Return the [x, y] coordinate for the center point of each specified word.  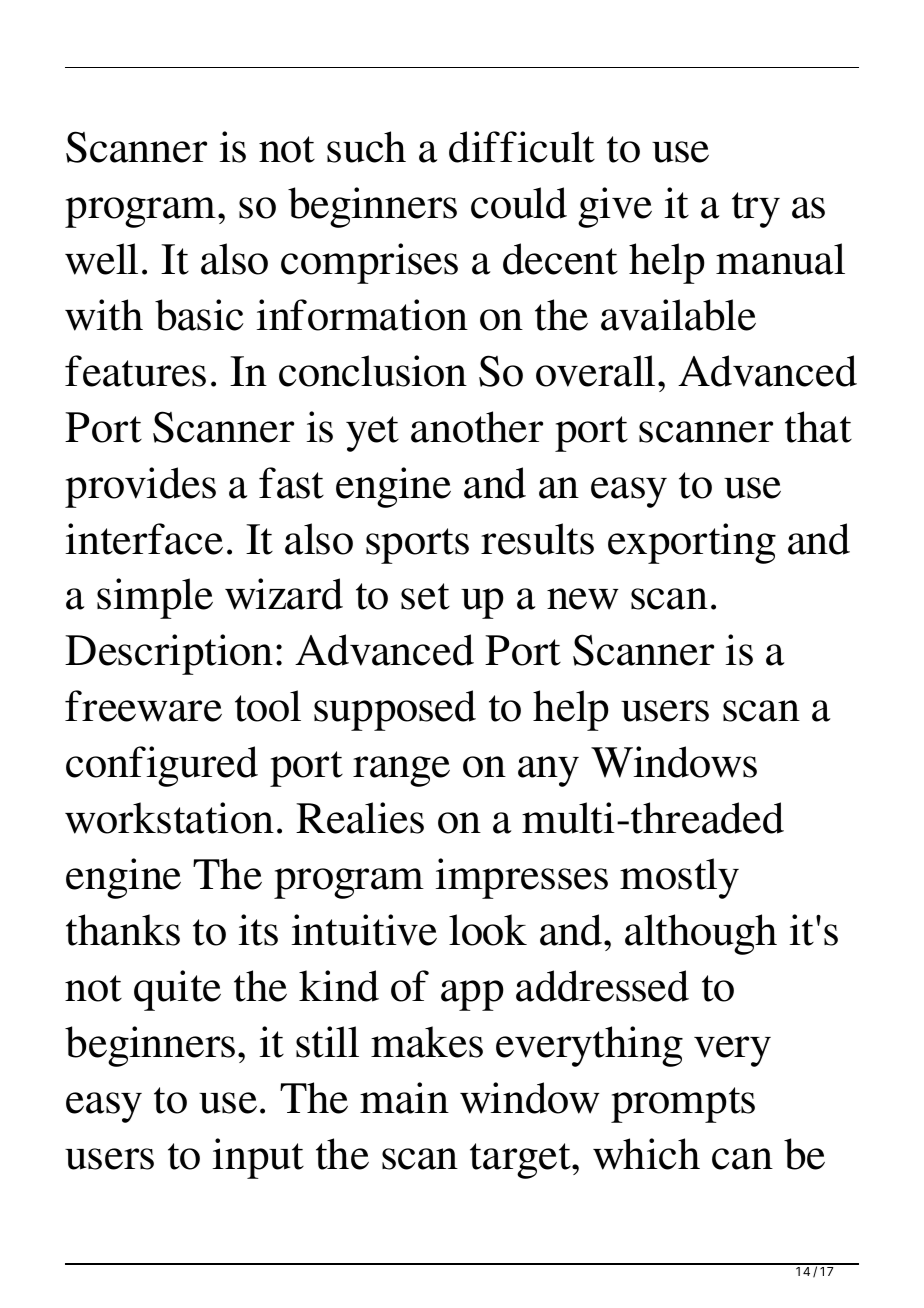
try [756, 210]
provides [140, 487]
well [101, 259]
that [818, 427]
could [519, 203]
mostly [679, 878]
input [258, 1158]
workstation [169, 818]
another [477, 427]
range [401, 771]
